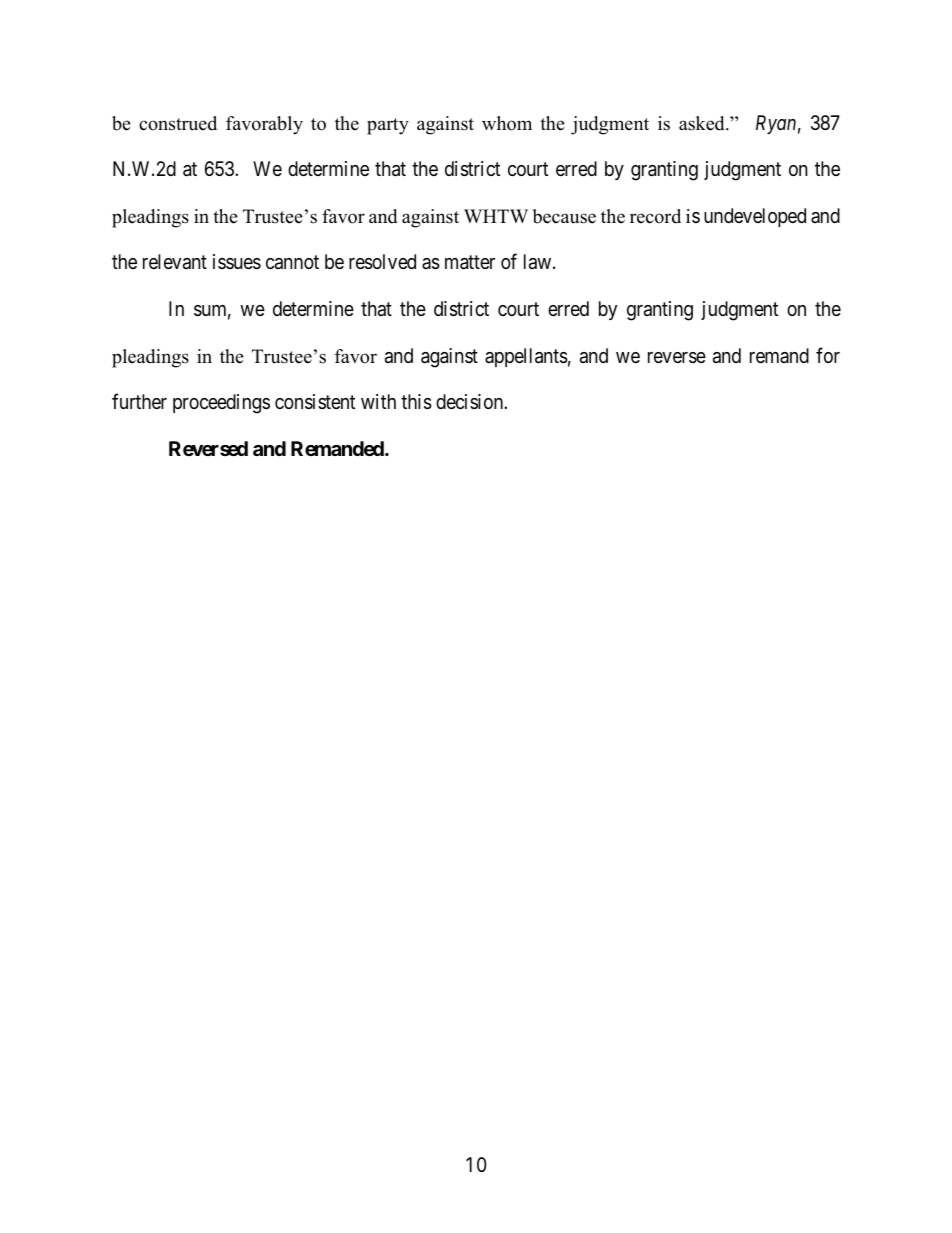  What do you see at coordinates (221, 404) in the screenshot?
I see `proceedings` at bounding box center [221, 404].
